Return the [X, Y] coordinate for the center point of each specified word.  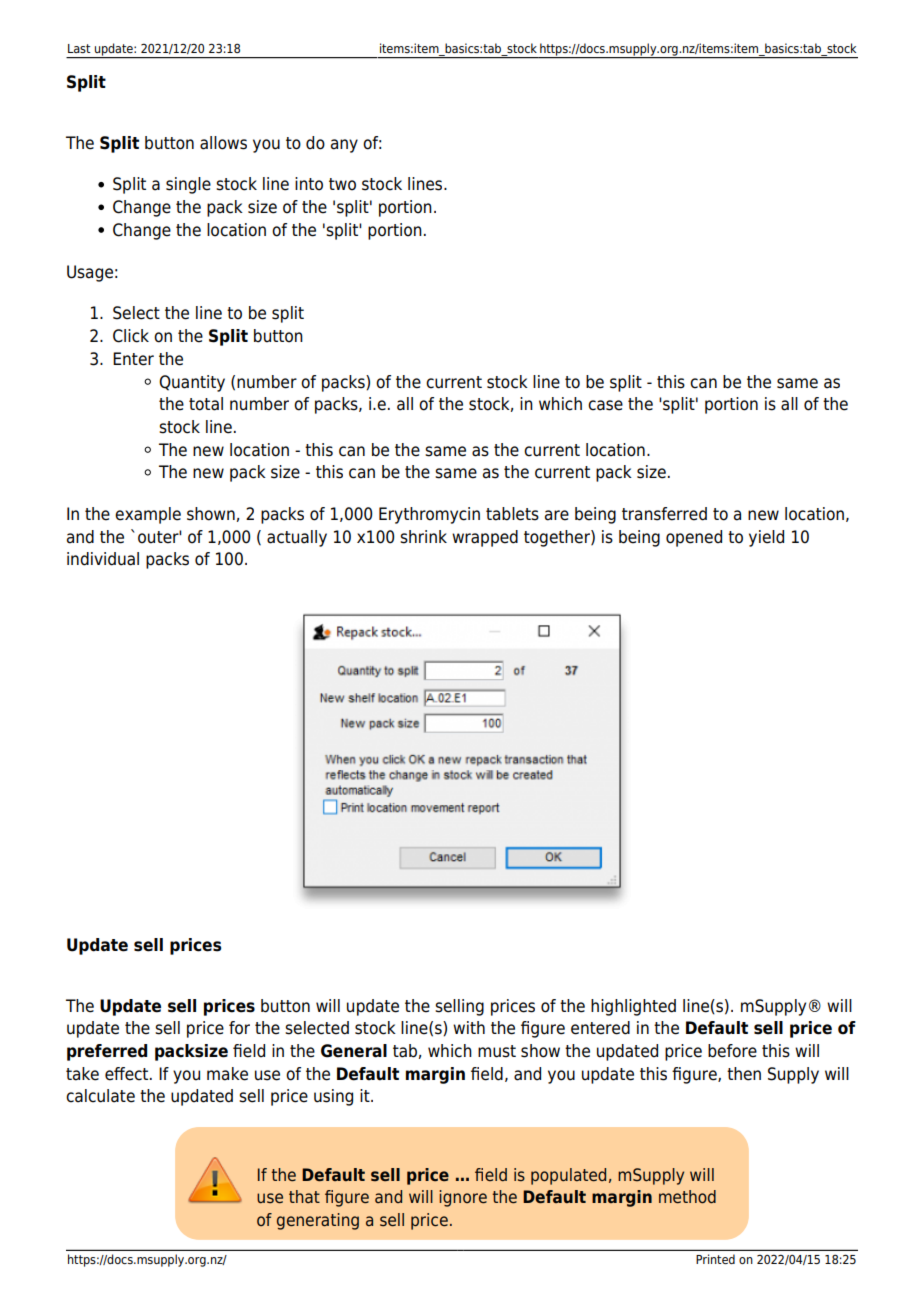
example [148, 515]
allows [223, 143]
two [342, 184]
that [304, 1196]
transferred [664, 514]
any [344, 146]
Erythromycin [429, 515]
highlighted [633, 1007]
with [469, 1027]
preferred [107, 1052]
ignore [463, 1198]
